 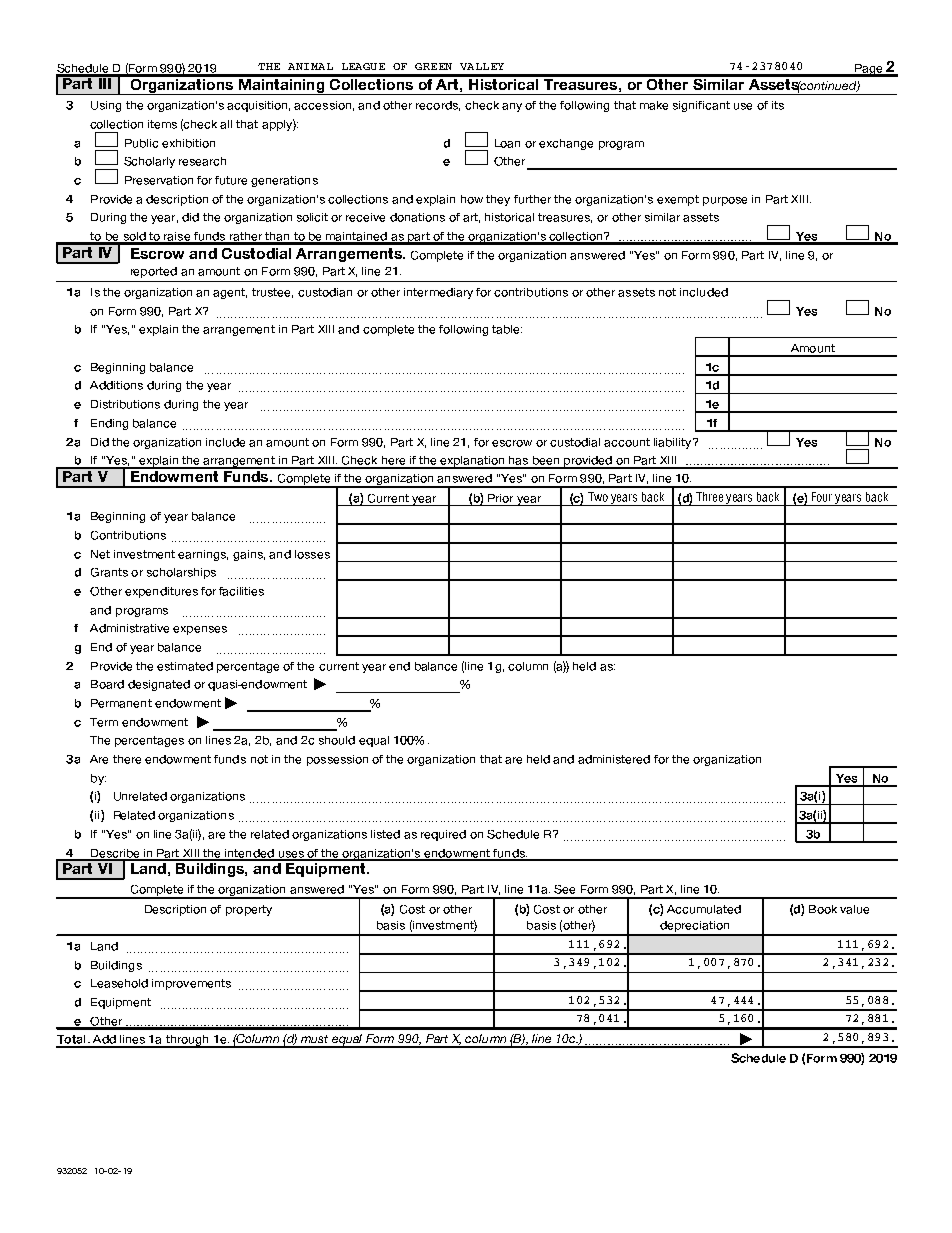 What do you see at coordinates (512, 107) in the screenshot?
I see `any` at bounding box center [512, 107].
